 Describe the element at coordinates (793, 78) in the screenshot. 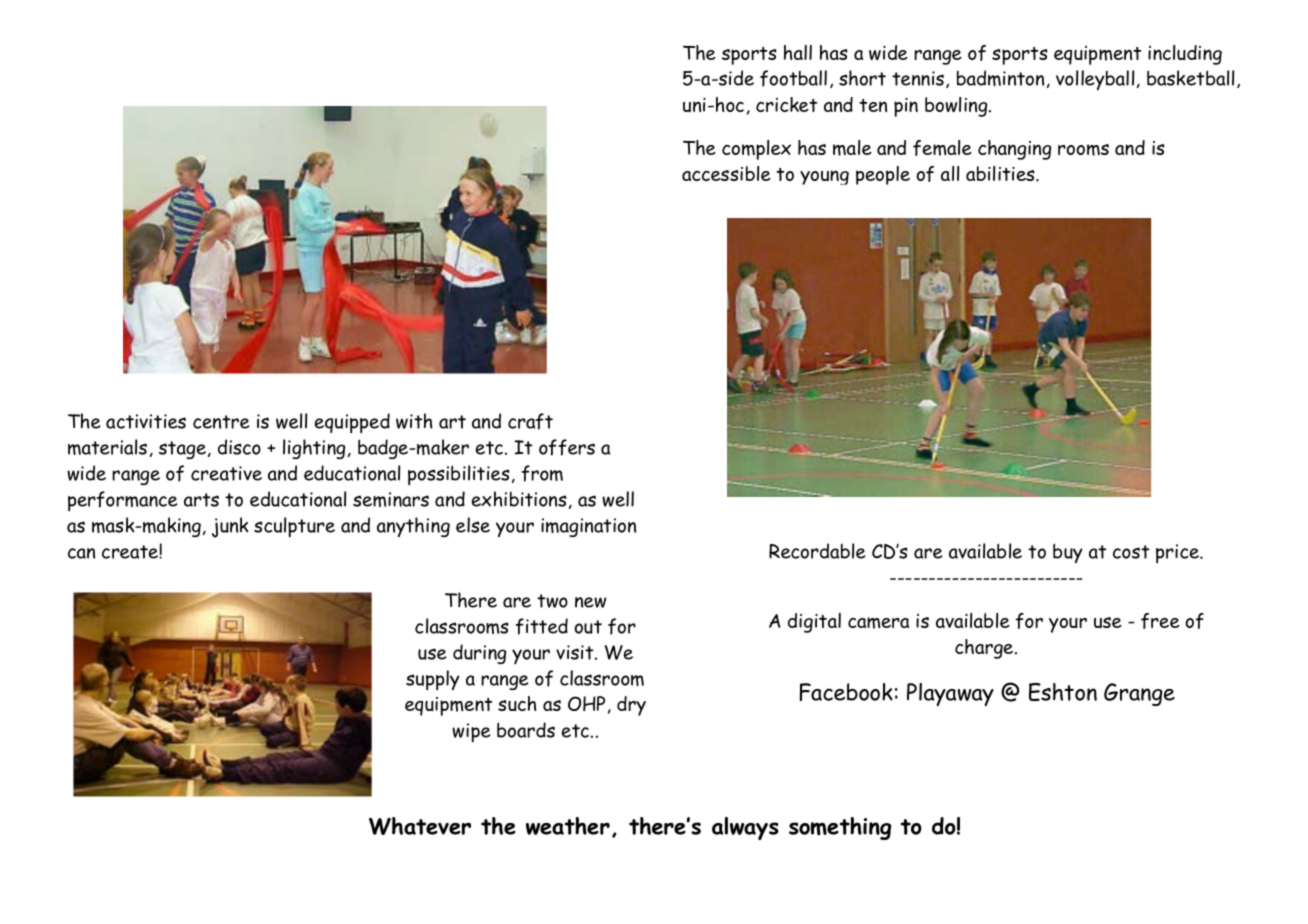

I see `football` at that location.
